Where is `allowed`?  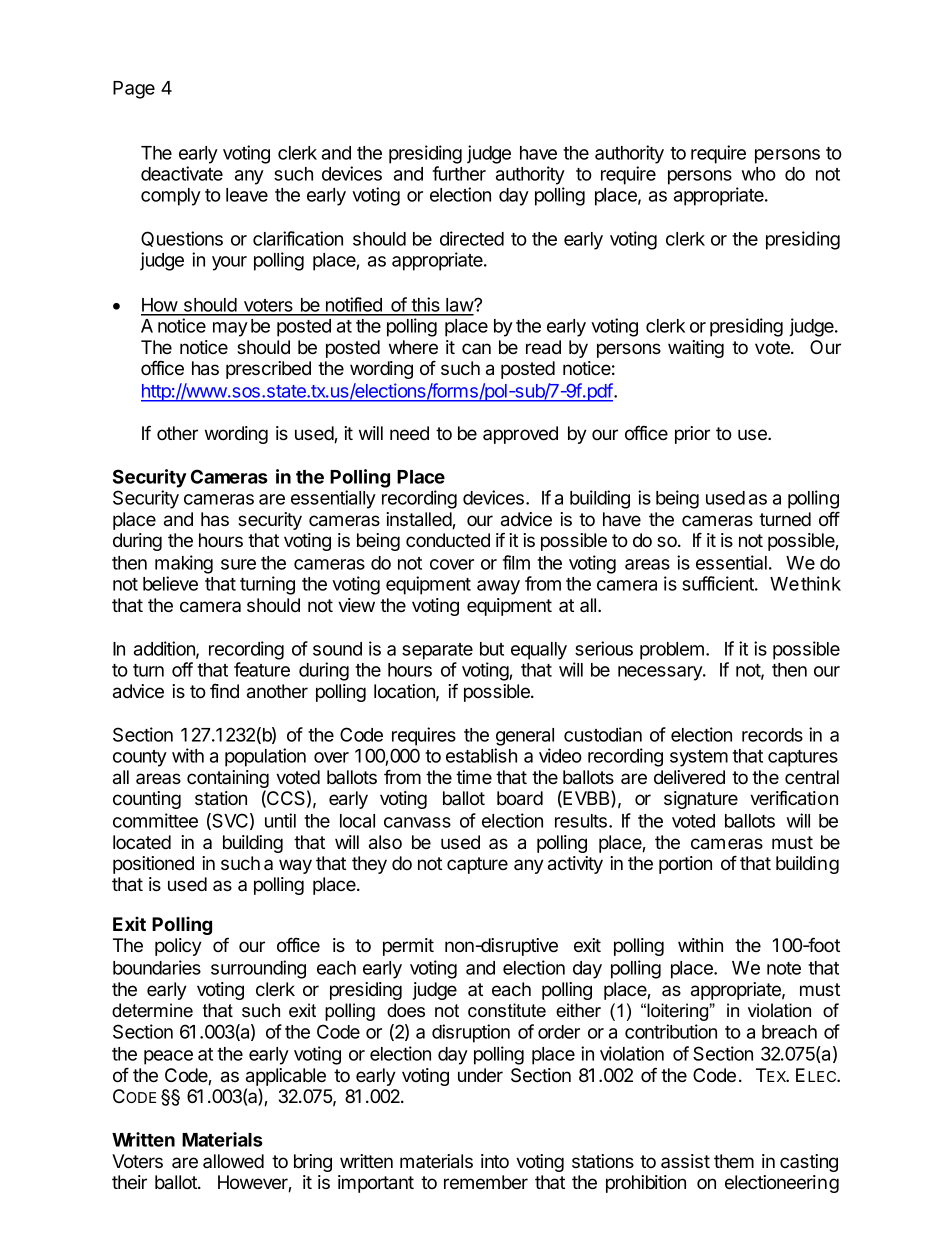
allowed is located at coordinates (233, 1161).
